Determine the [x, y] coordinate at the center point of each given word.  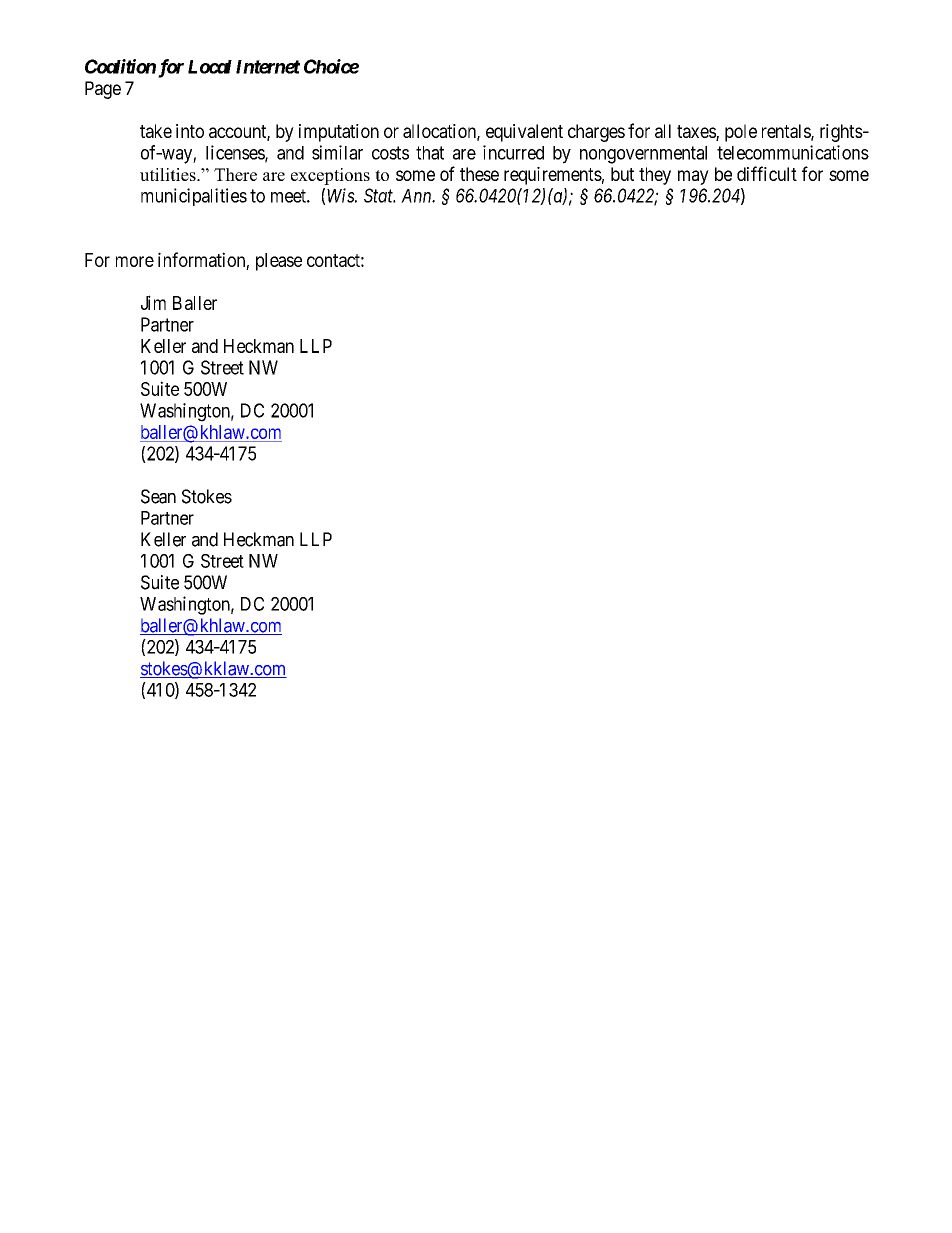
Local [210, 67]
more [135, 261]
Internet [268, 67]
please [279, 262]
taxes [697, 133]
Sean [158, 496]
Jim [153, 302]
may [693, 177]
